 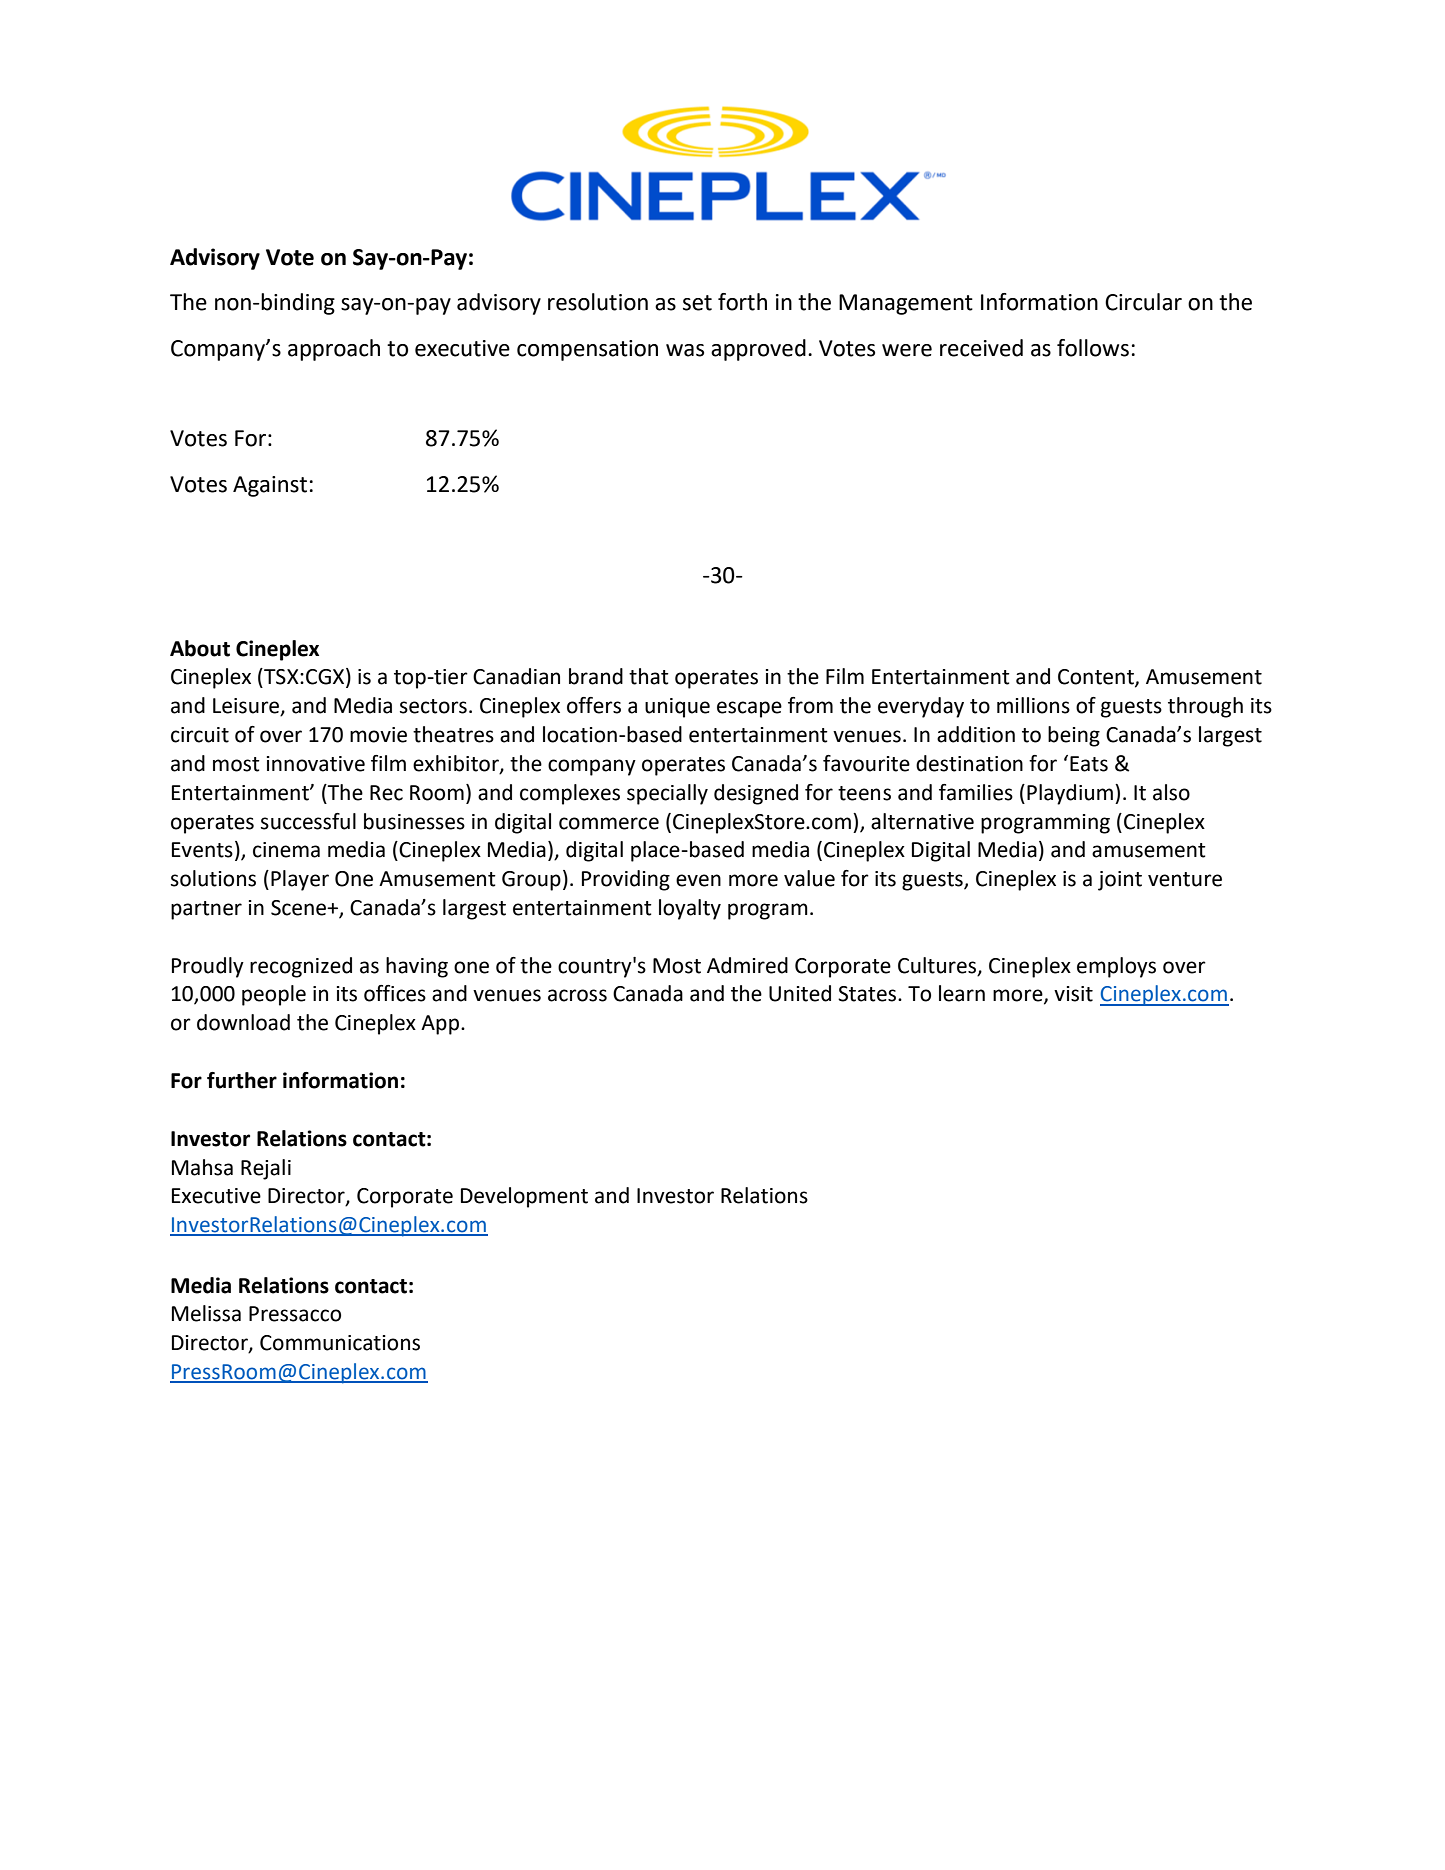 I want to click on was, so click(x=685, y=350).
